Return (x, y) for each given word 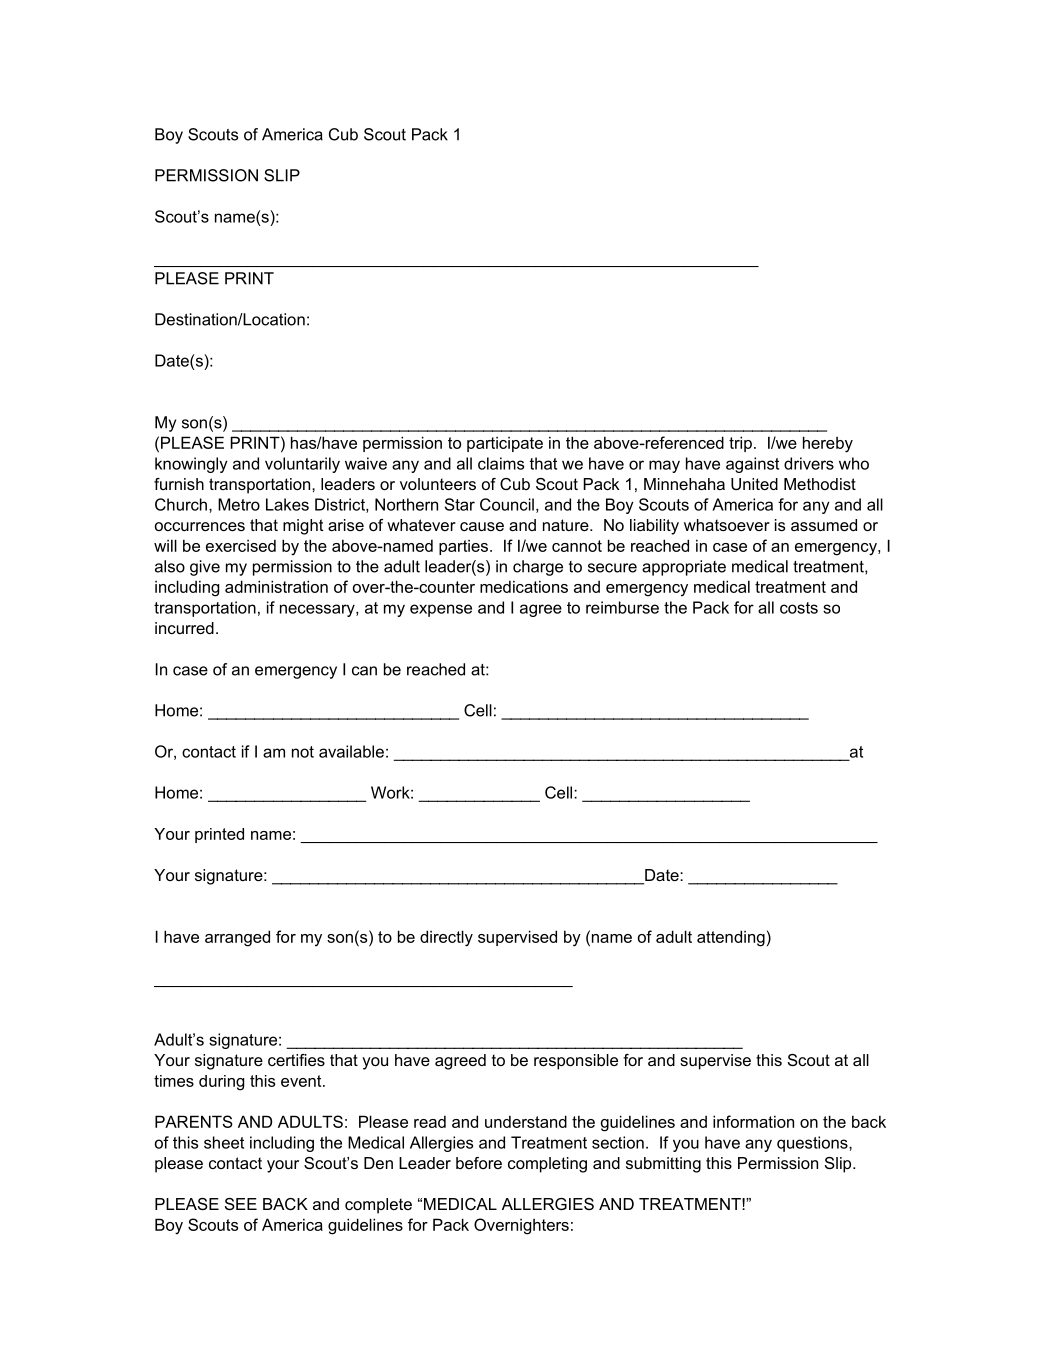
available (351, 751)
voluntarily (302, 465)
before (479, 1163)
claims (501, 463)
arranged (237, 938)
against (752, 465)
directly (446, 938)
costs (799, 608)
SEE (241, 1204)
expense (441, 610)
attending (731, 938)
